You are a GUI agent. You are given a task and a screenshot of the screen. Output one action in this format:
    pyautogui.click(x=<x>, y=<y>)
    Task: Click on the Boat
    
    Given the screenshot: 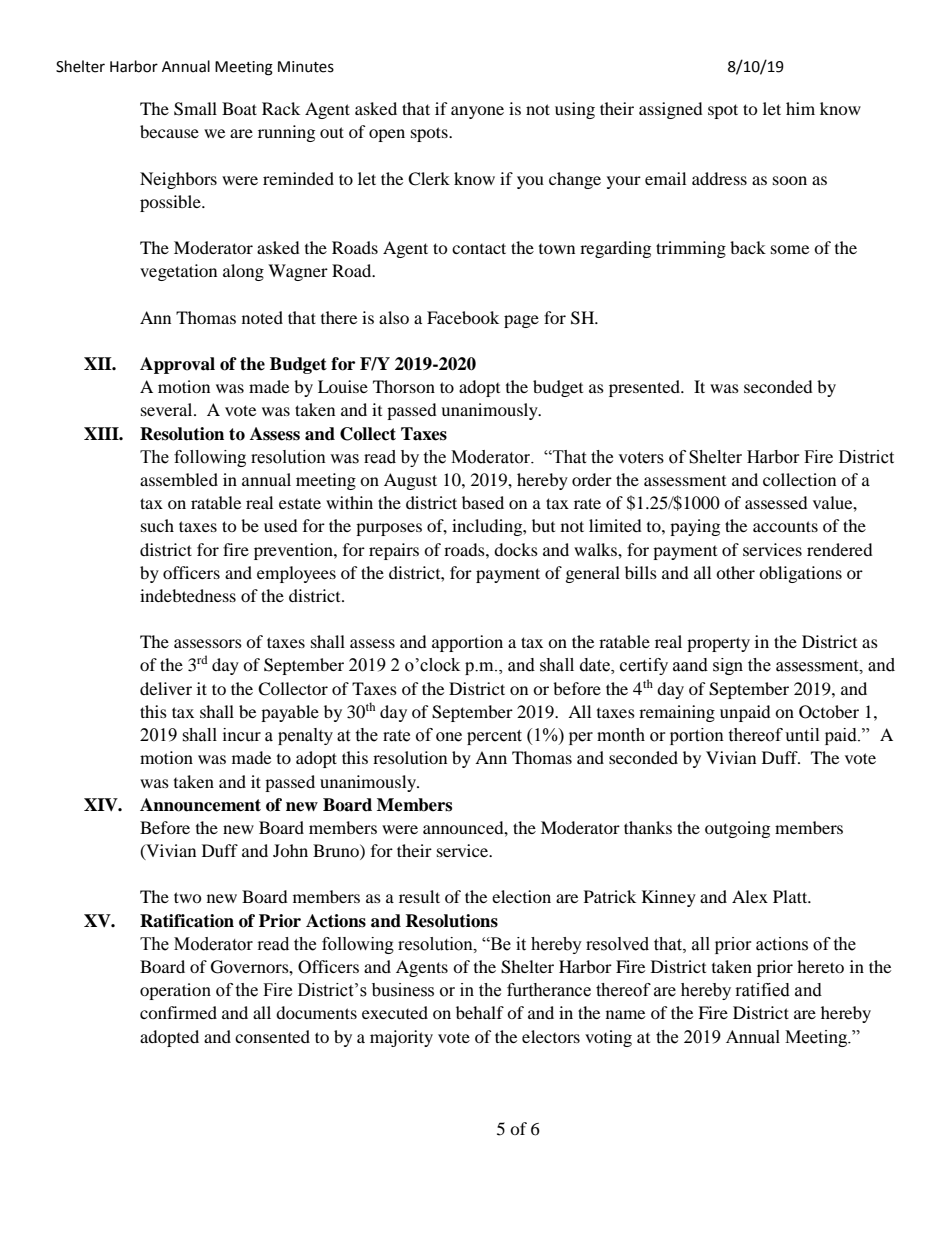 What is the action you would take?
    pyautogui.click(x=239, y=108)
